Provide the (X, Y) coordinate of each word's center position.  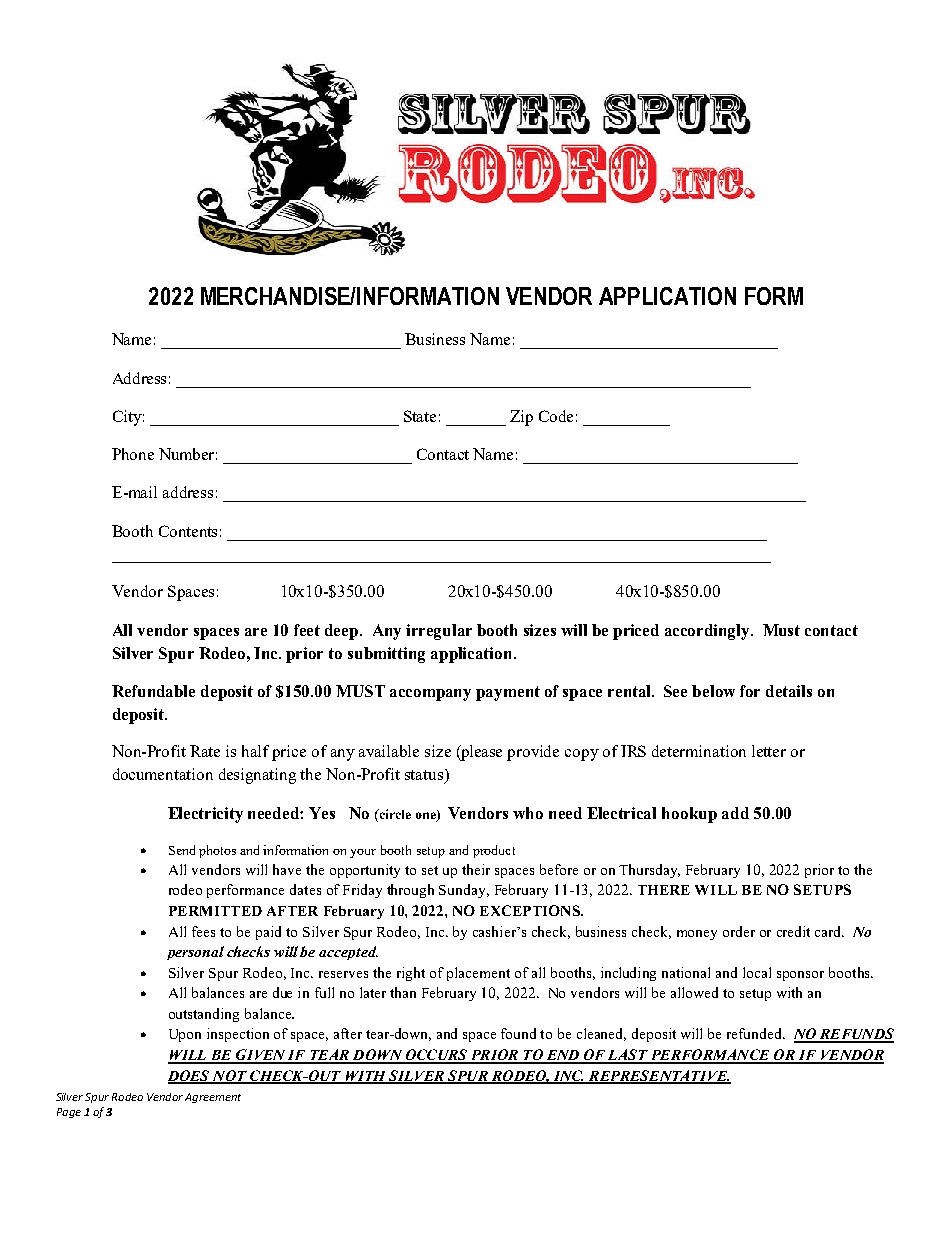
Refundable (153, 691)
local (757, 972)
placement (478, 974)
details (789, 691)
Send (182, 850)
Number (188, 454)
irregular (439, 632)
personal (195, 953)
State (420, 416)
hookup (689, 815)
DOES (190, 1077)
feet (307, 630)
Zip (521, 418)
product (494, 851)
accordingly (708, 632)
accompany (430, 695)
